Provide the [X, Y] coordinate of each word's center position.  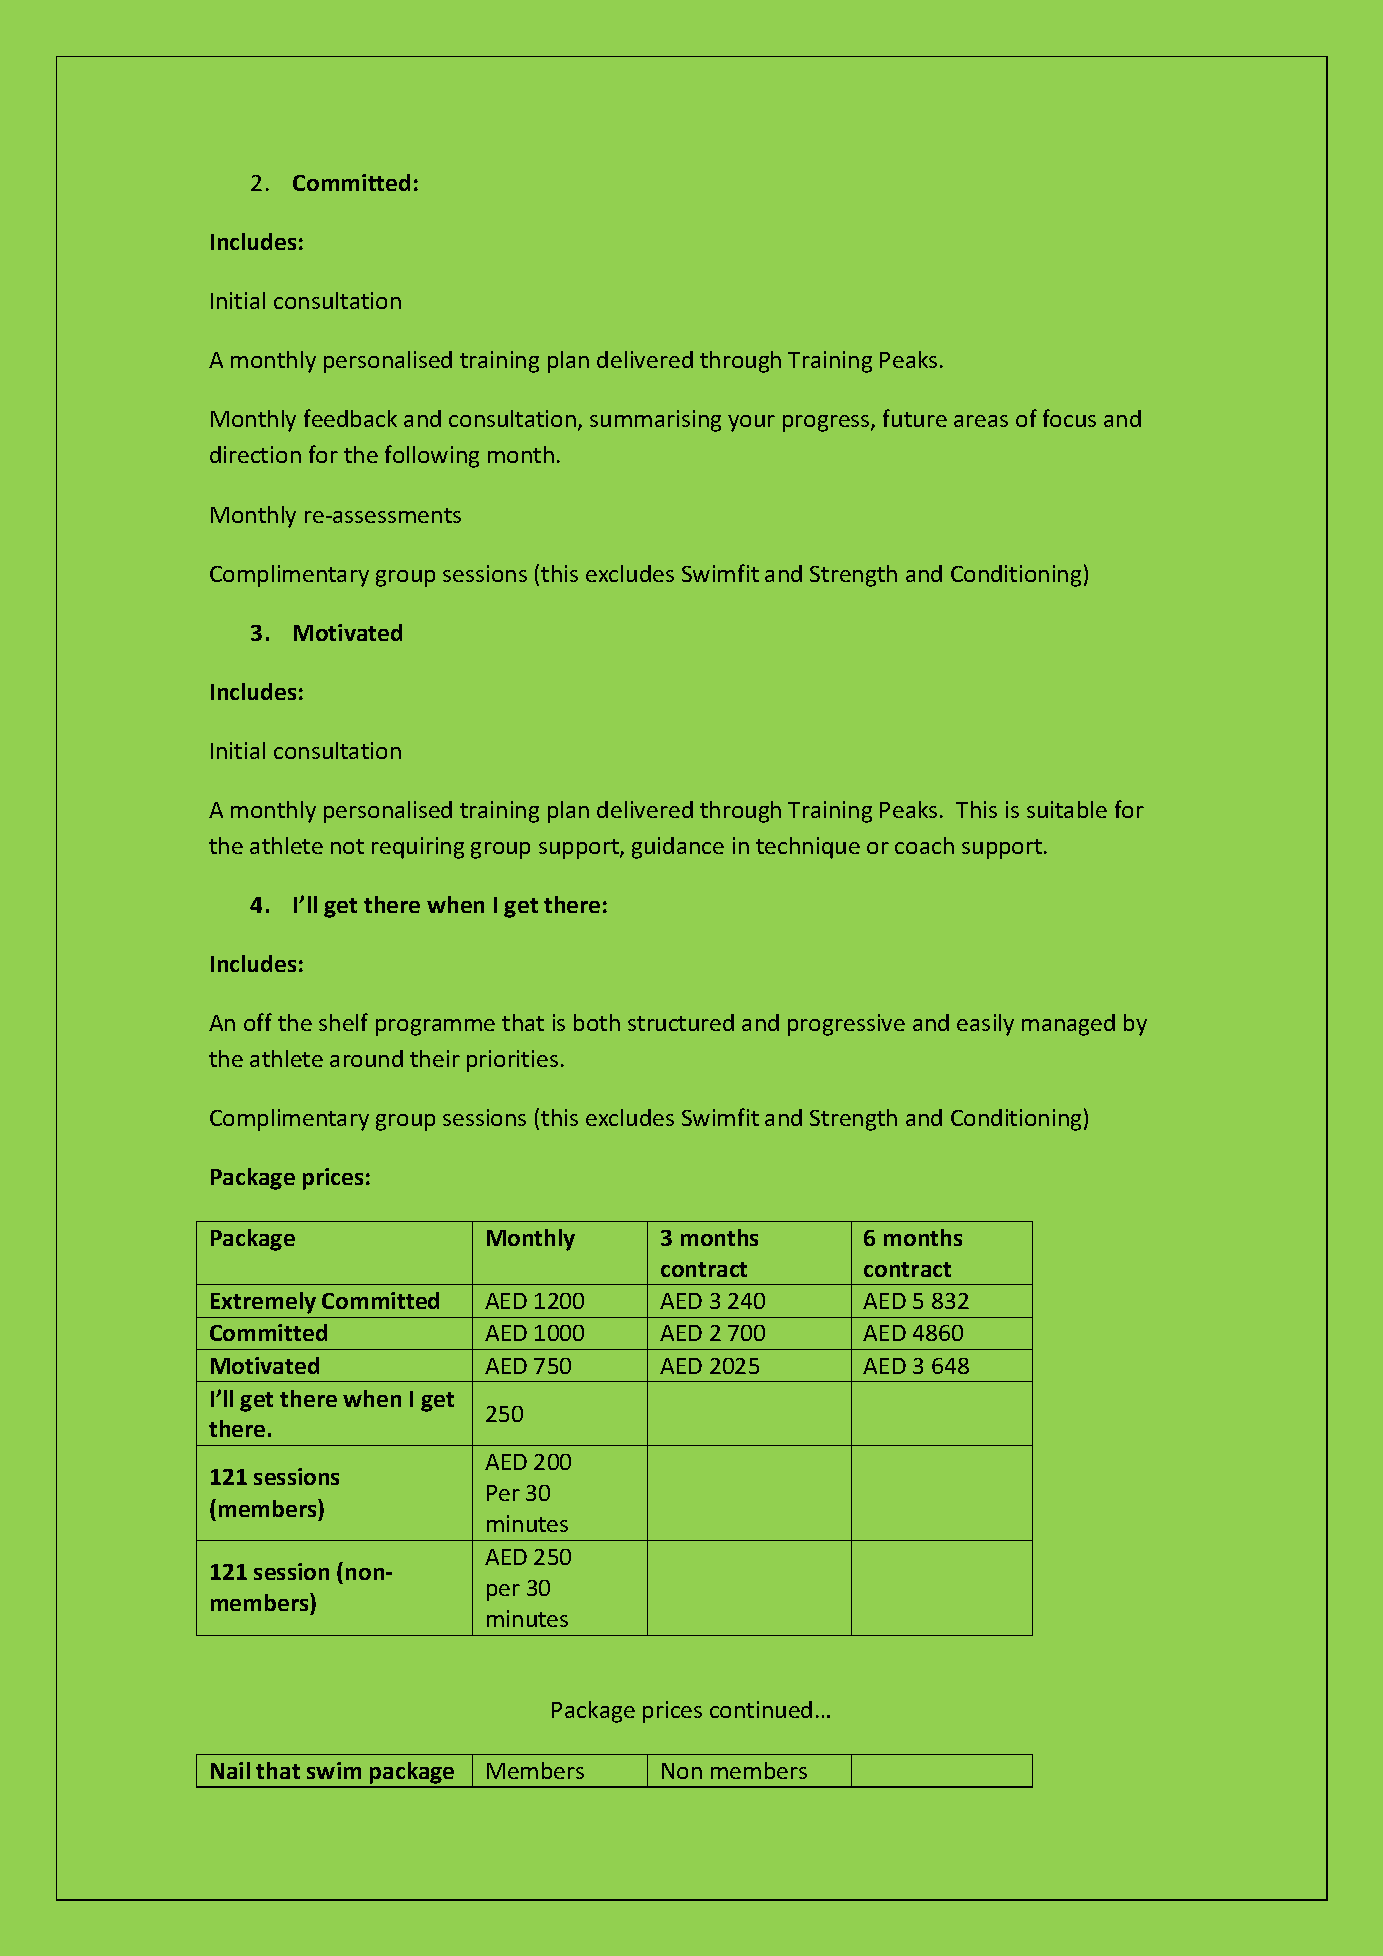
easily [985, 1025]
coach [924, 845]
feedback [350, 418]
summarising [655, 421]
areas [981, 421]
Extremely [263, 1303]
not [347, 846]
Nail [230, 1770]
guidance [678, 848]
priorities [512, 1061]
